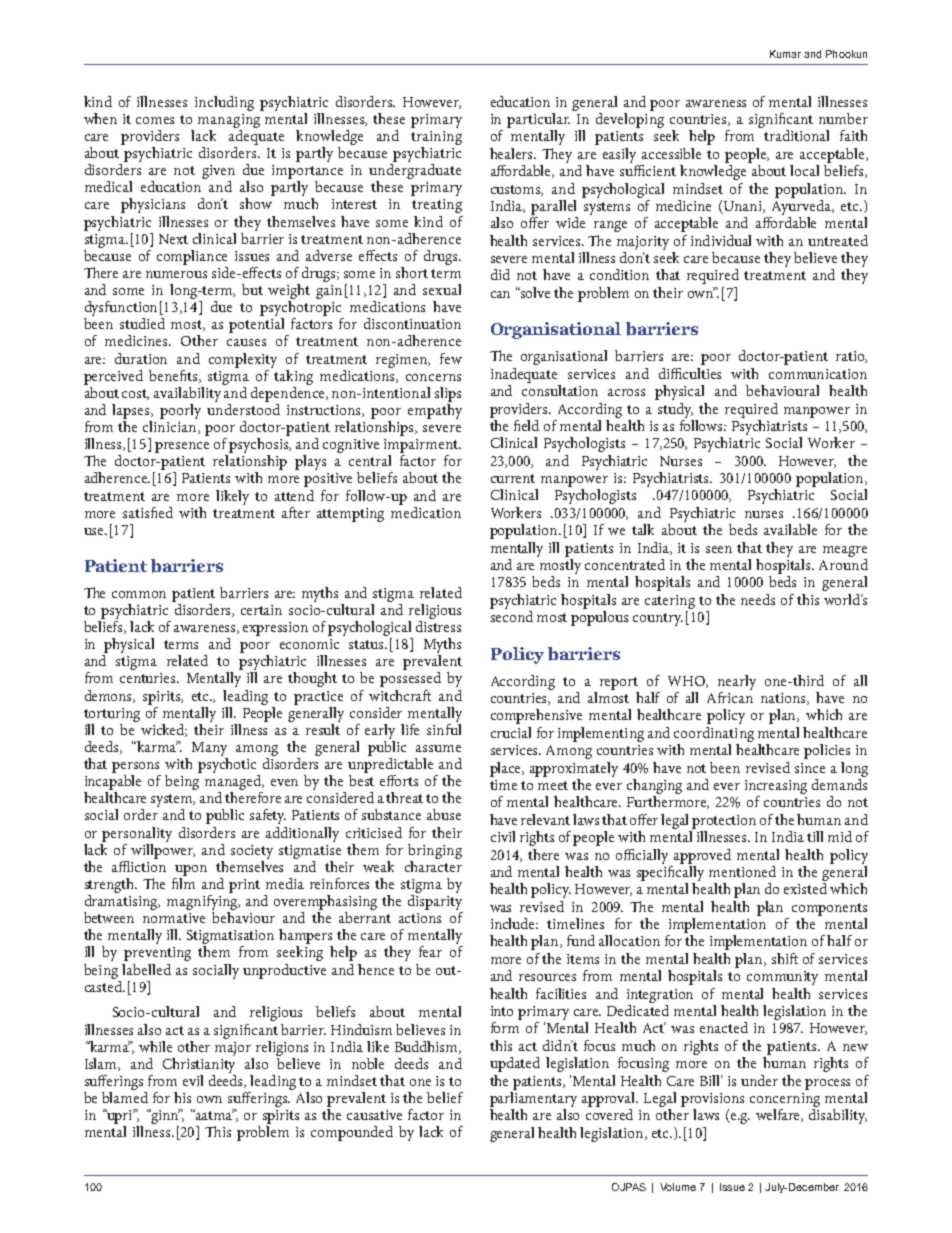 The width and height of the screenshot is (952, 1233). I want to click on second, so click(512, 616).
